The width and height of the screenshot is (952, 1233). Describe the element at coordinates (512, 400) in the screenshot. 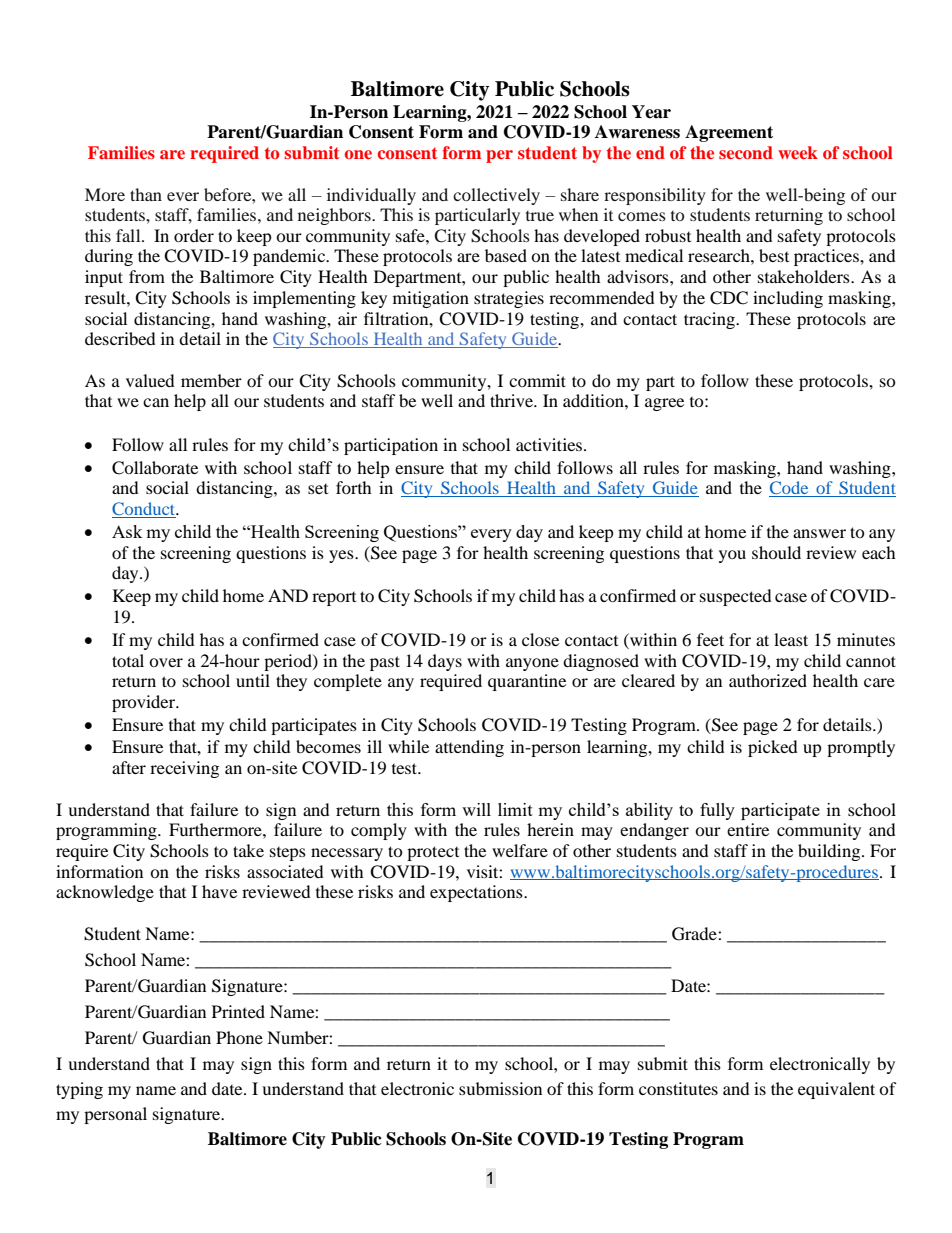

I see `thrive` at that location.
